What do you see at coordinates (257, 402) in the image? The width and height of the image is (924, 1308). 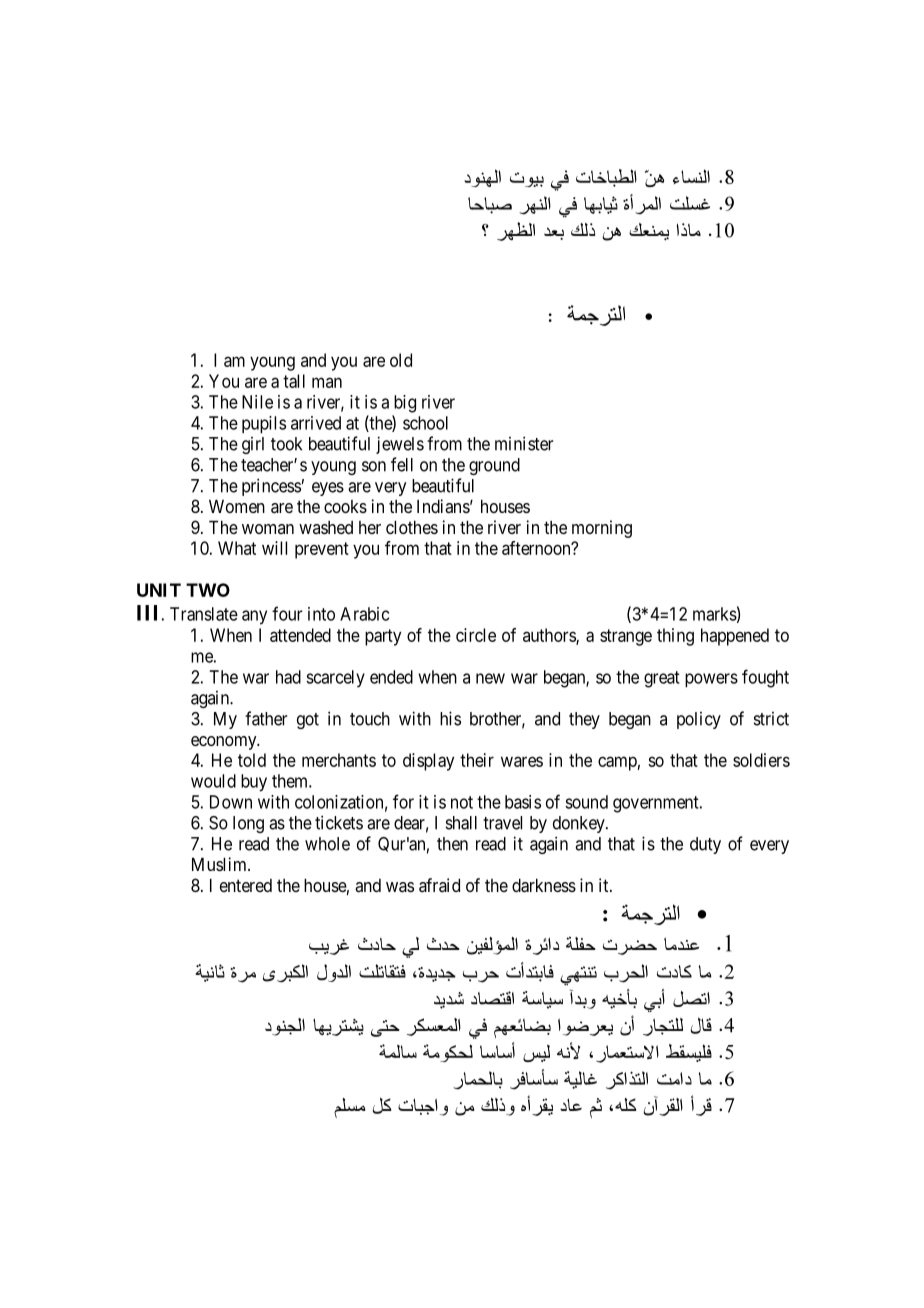 I see `Nile` at bounding box center [257, 402].
